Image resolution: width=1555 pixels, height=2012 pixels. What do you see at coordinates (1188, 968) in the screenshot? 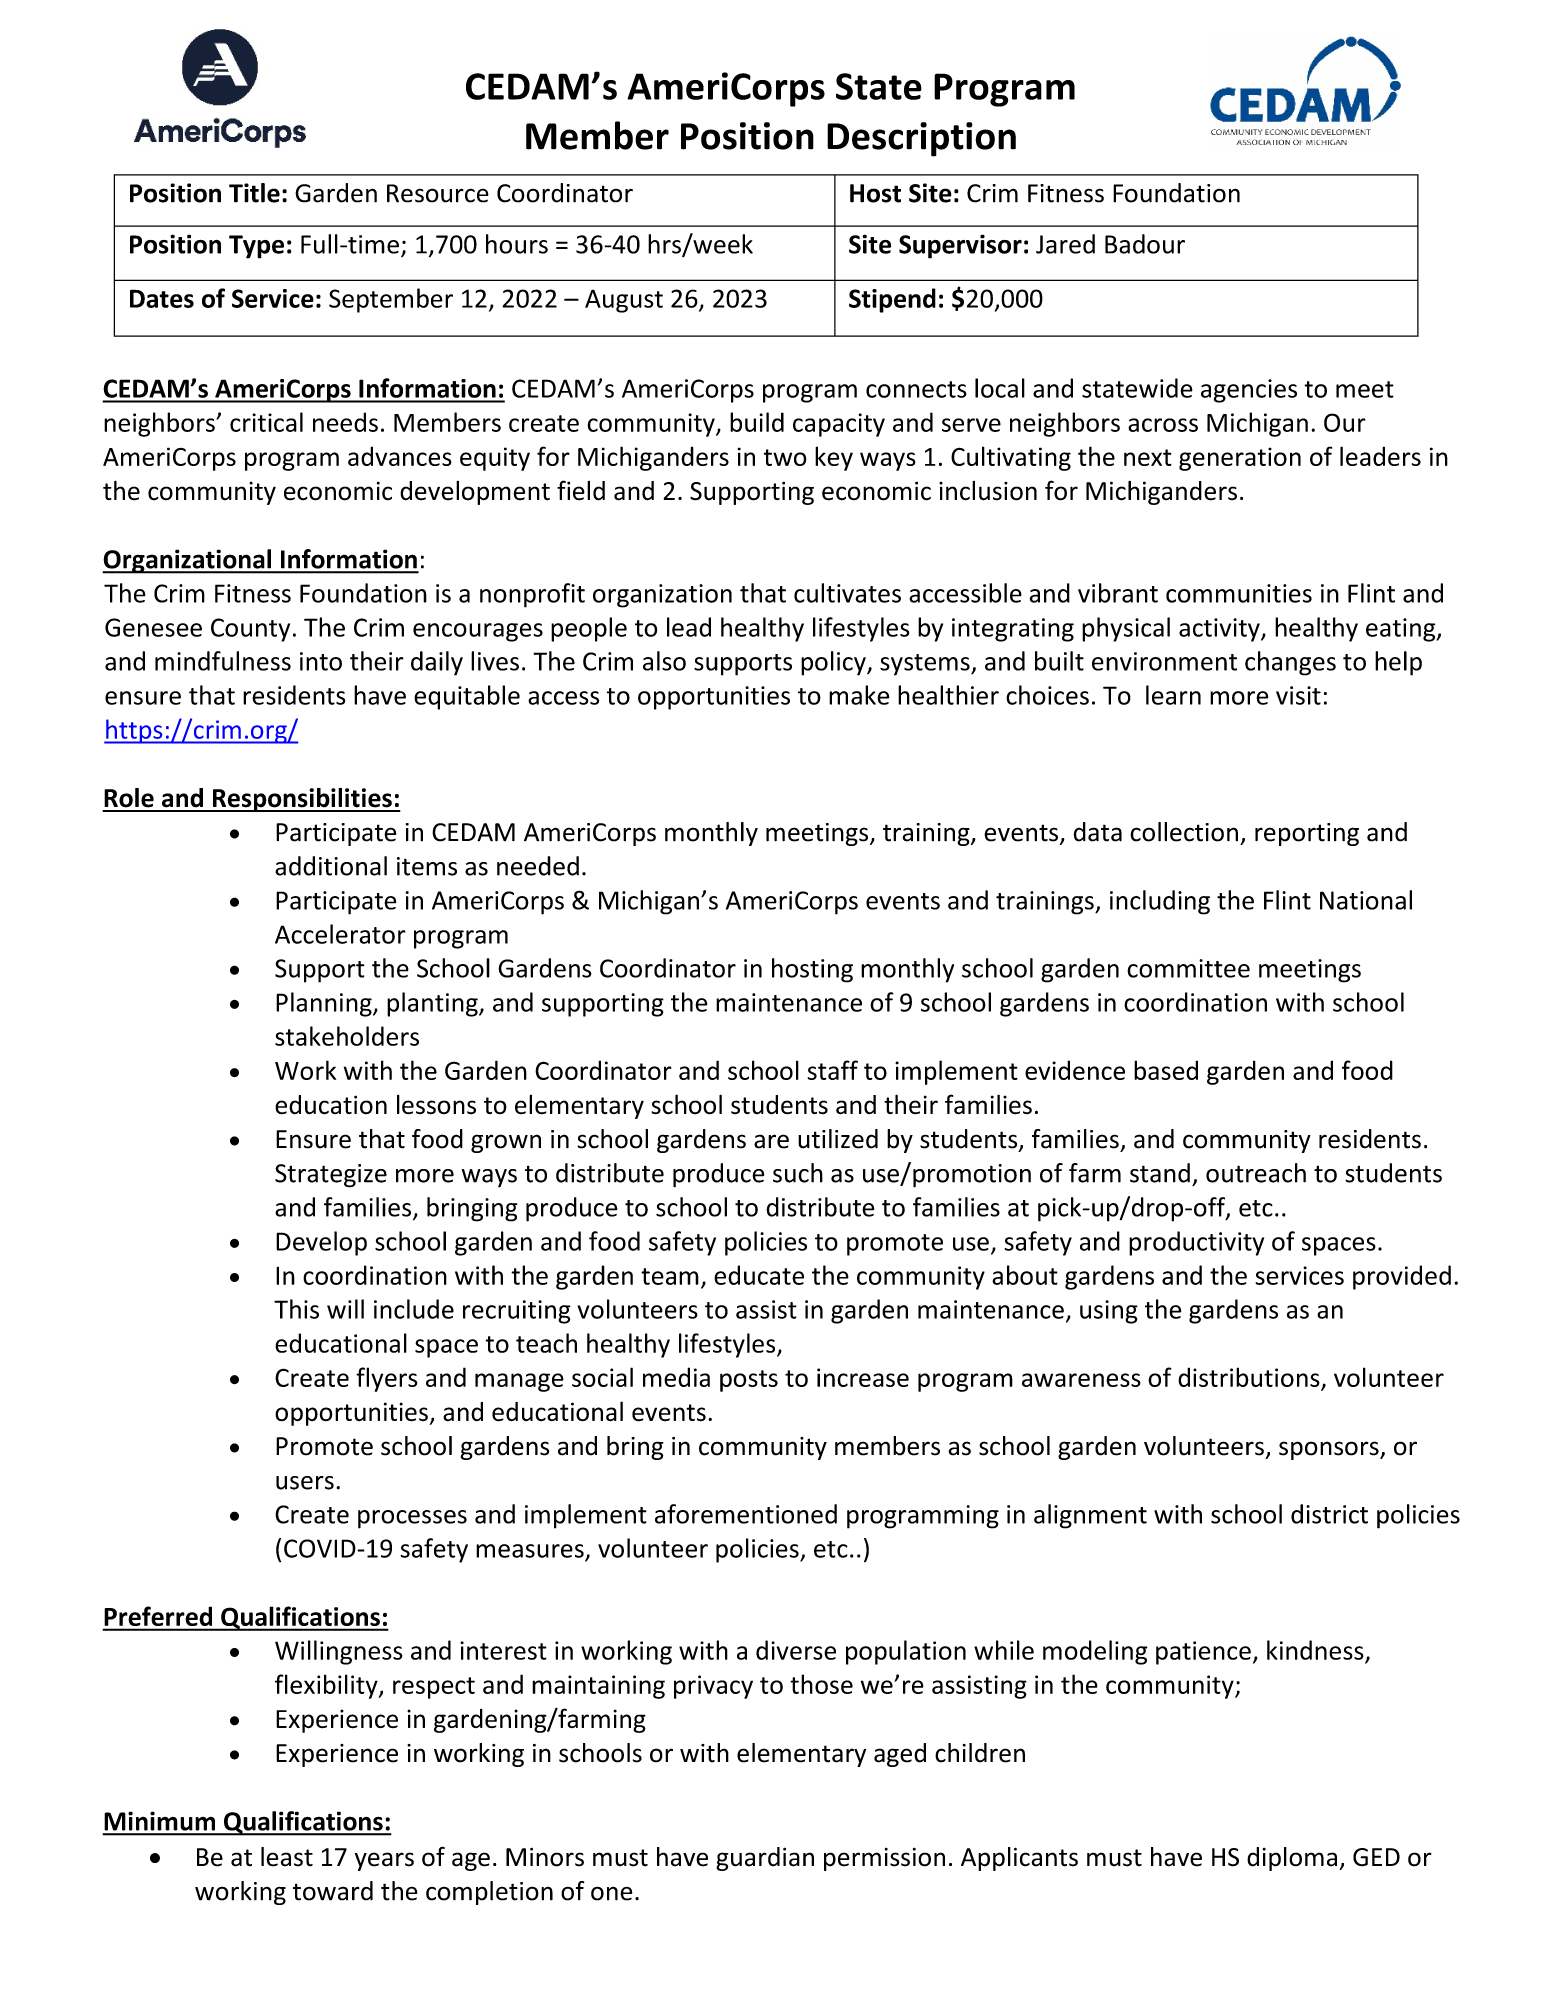
I see `committee` at bounding box center [1188, 968].
